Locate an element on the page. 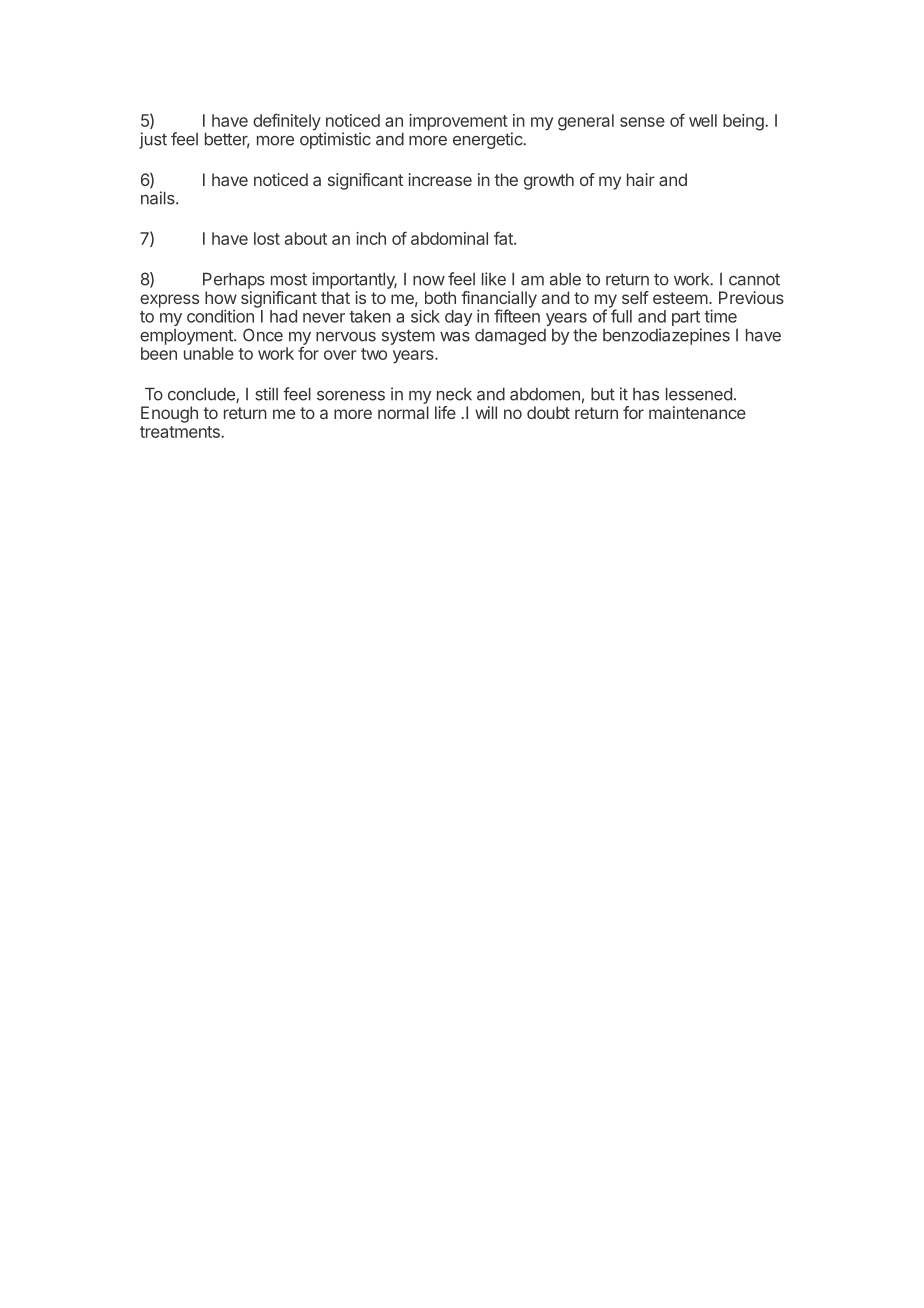  better is located at coordinates (227, 140).
